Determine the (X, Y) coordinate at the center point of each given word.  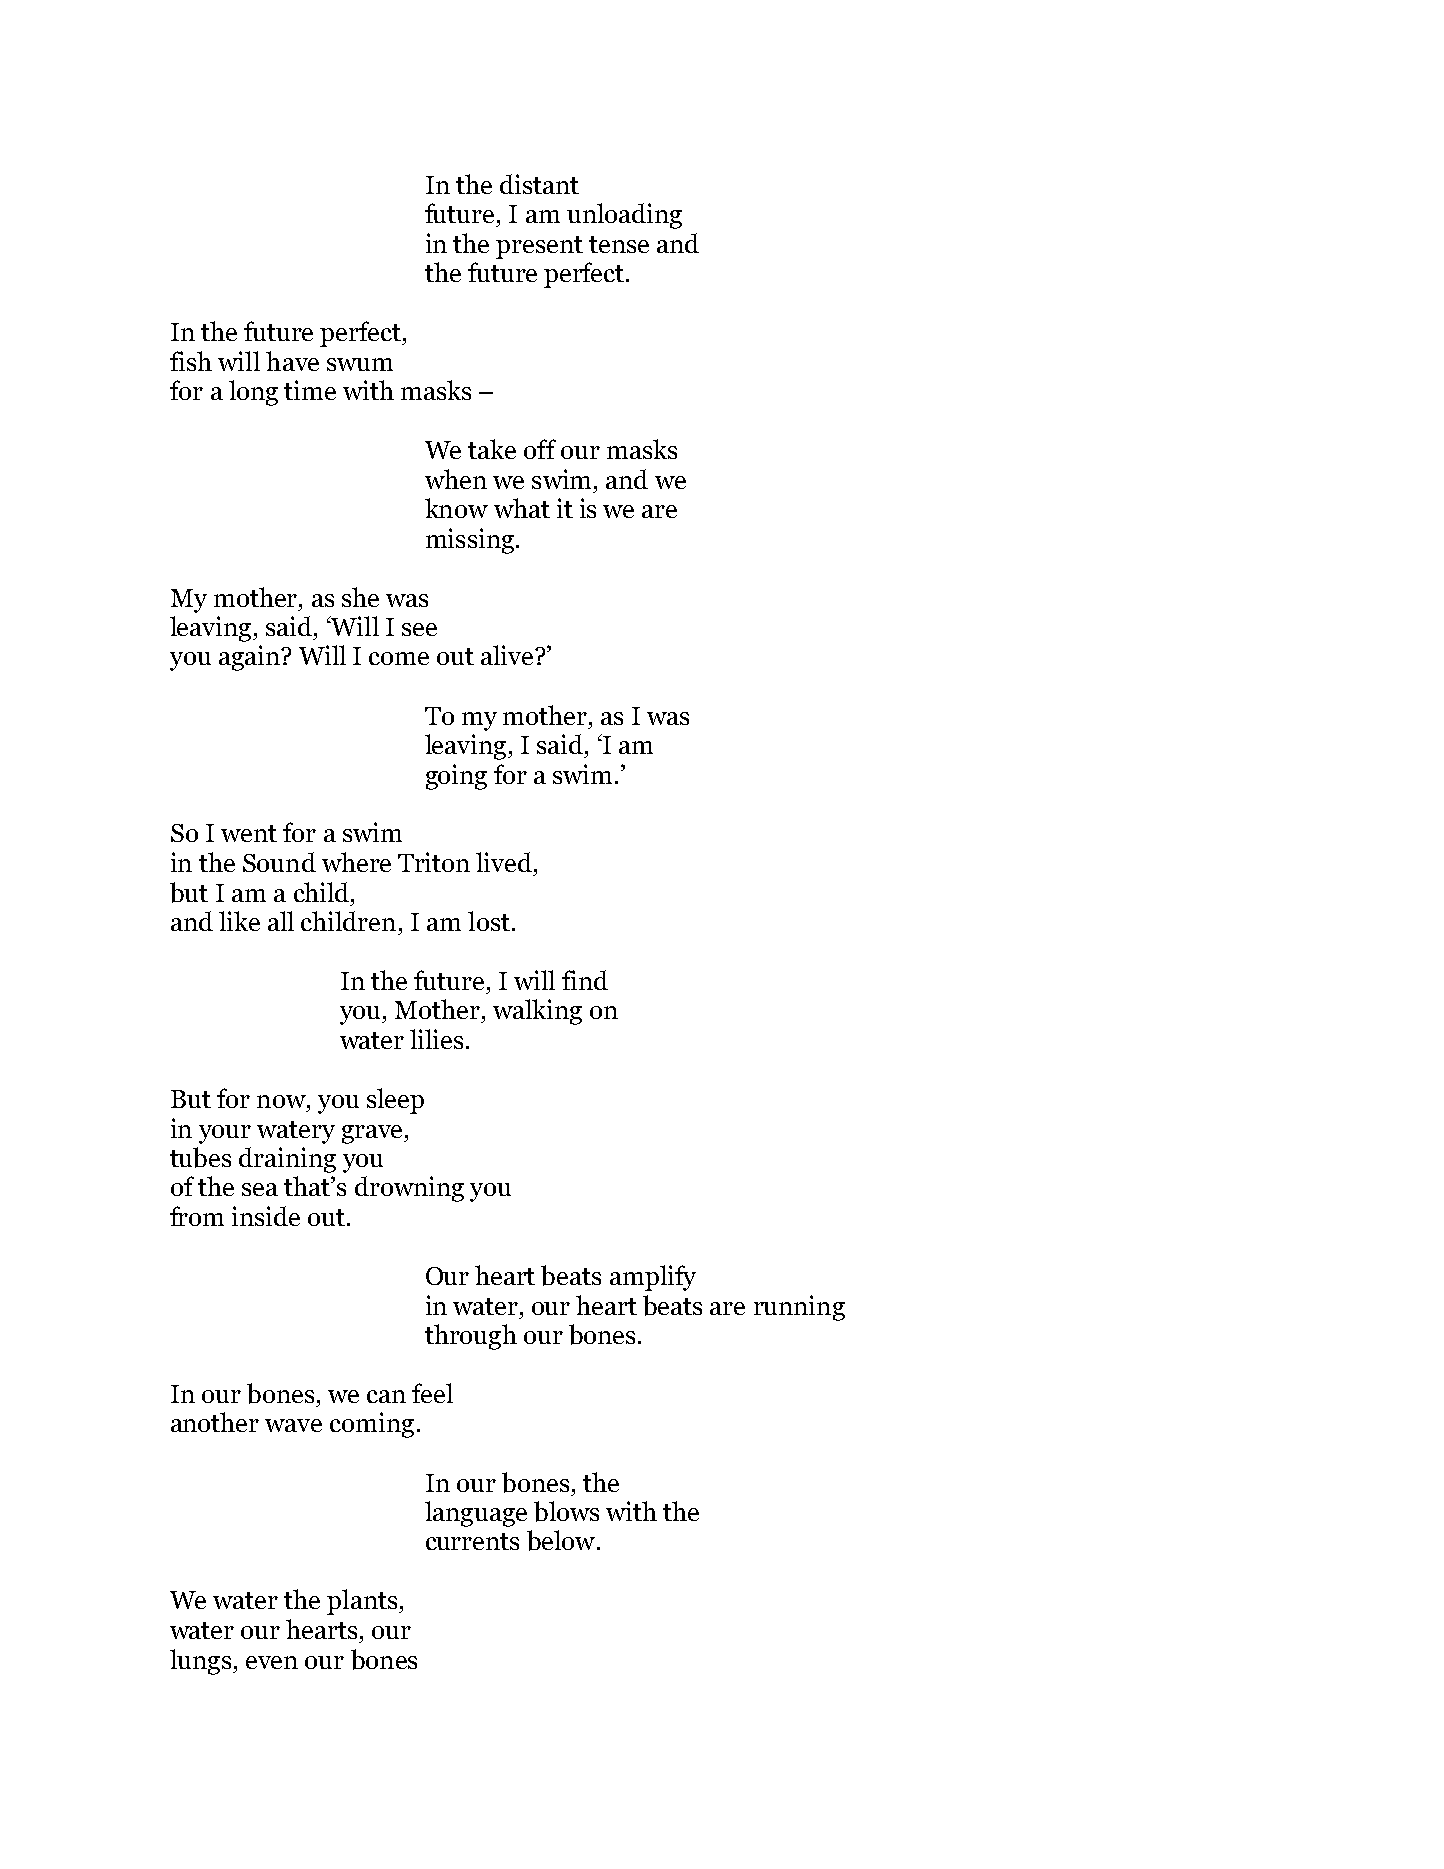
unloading (624, 216)
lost (489, 921)
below (561, 1540)
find (585, 980)
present (539, 247)
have (292, 361)
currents (472, 1541)
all (281, 921)
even (272, 1662)
